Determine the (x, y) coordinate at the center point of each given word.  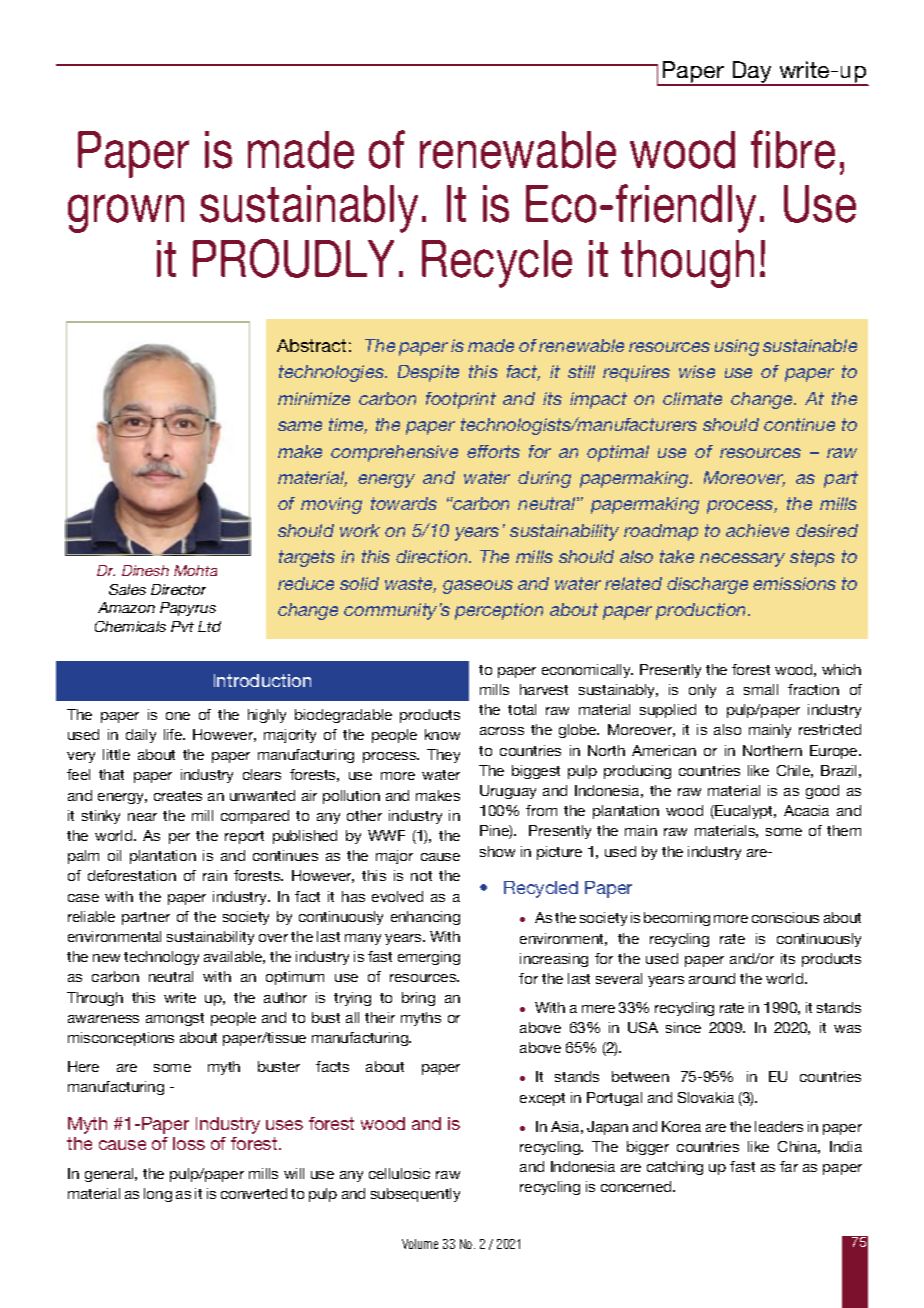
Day (752, 73)
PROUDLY (293, 258)
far (789, 1166)
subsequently (415, 1195)
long (158, 1195)
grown (126, 213)
